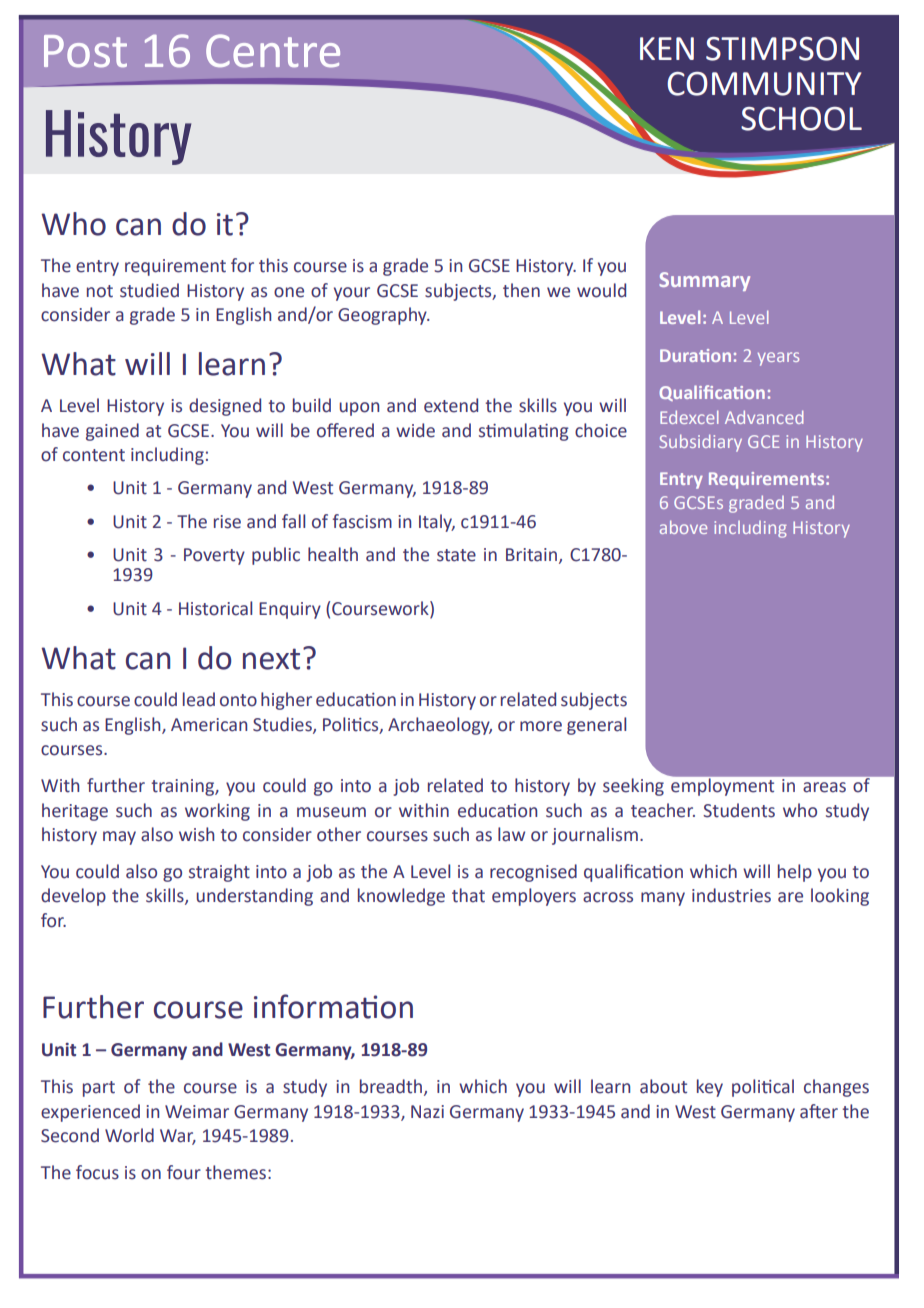 The image size is (924, 1308). Describe the element at coordinates (801, 119) in the screenshot. I see `SCHOOL` at that location.
